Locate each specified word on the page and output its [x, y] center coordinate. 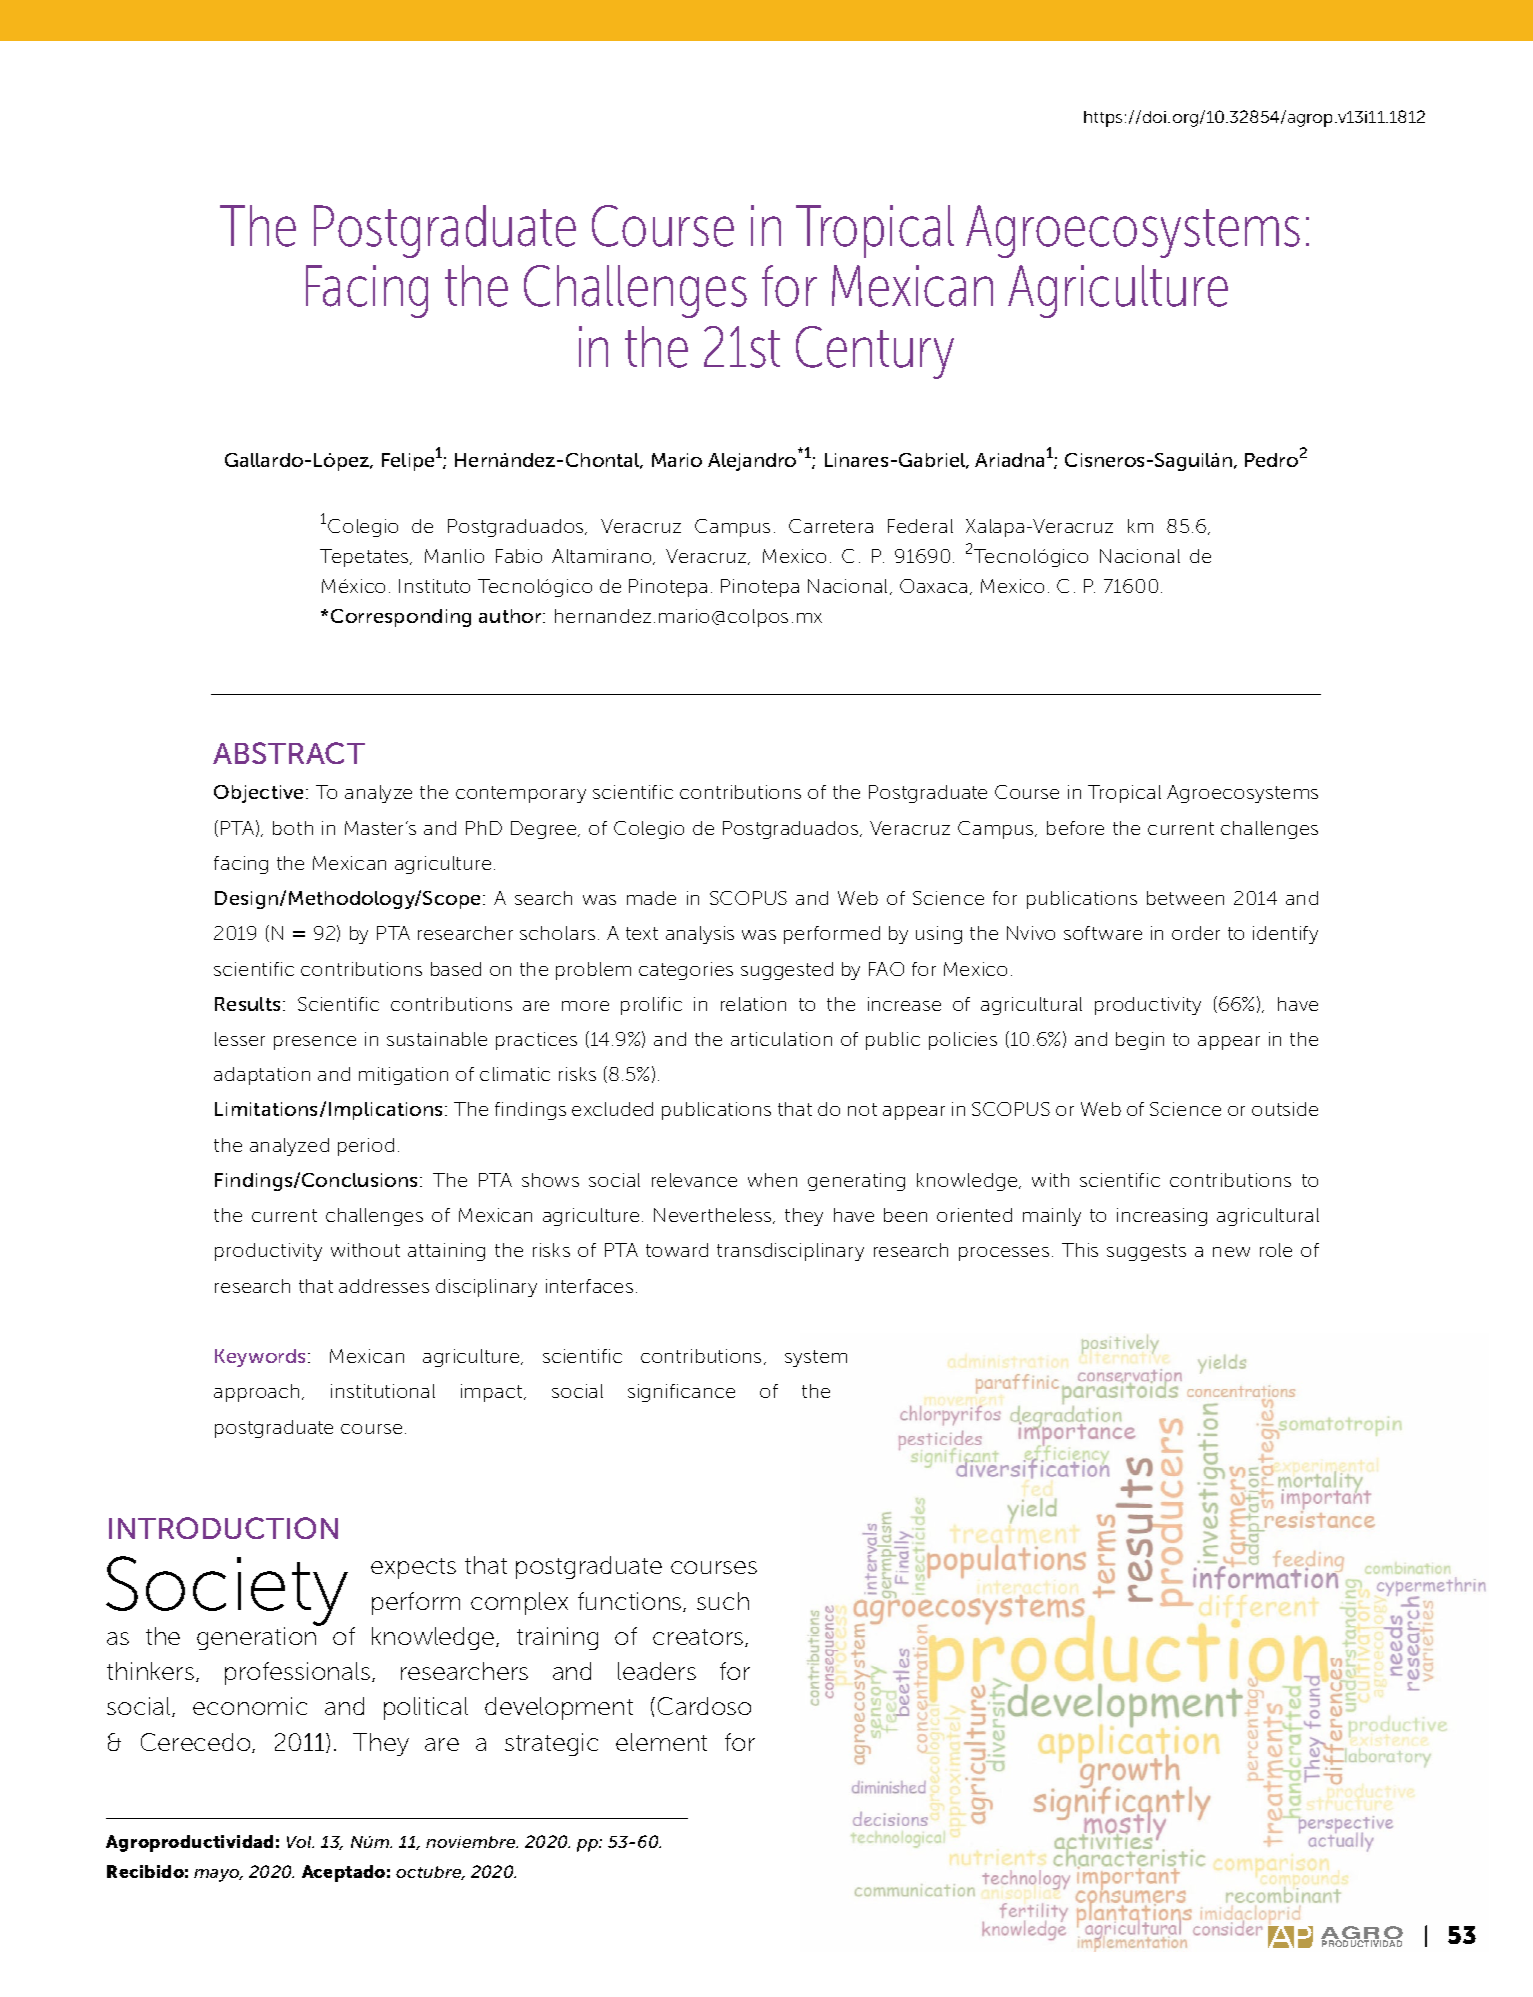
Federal [920, 526]
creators [699, 1638]
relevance [694, 1180]
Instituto [434, 586]
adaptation [262, 1076]
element [661, 1742]
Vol [300, 1842]
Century [875, 352]
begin [1140, 1041]
